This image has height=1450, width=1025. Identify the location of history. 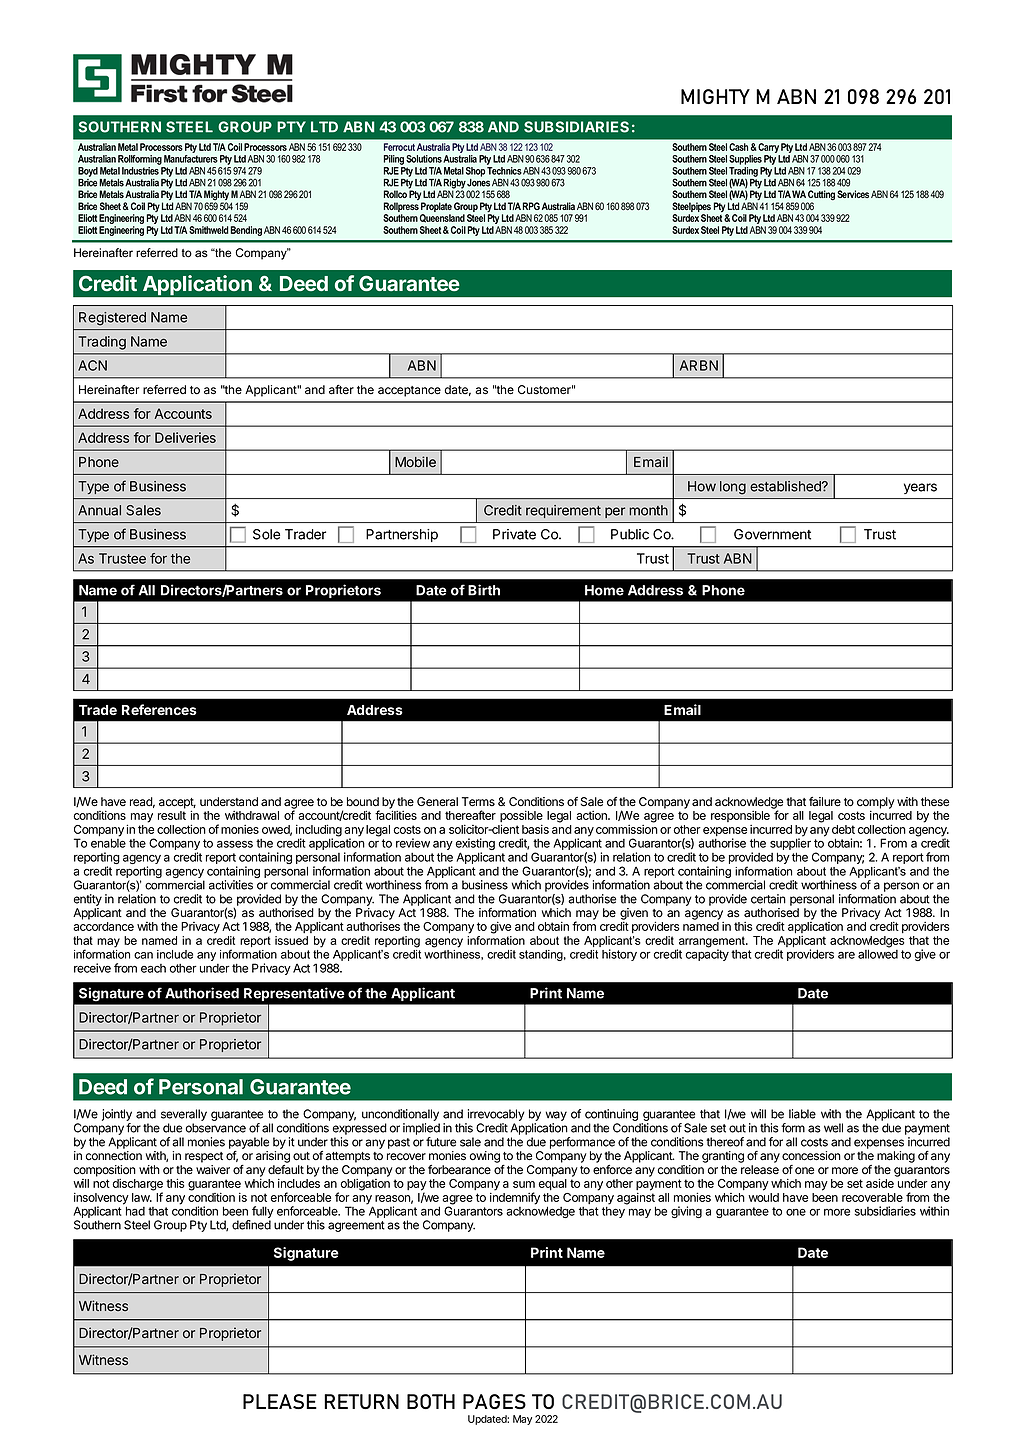
(619, 955).
